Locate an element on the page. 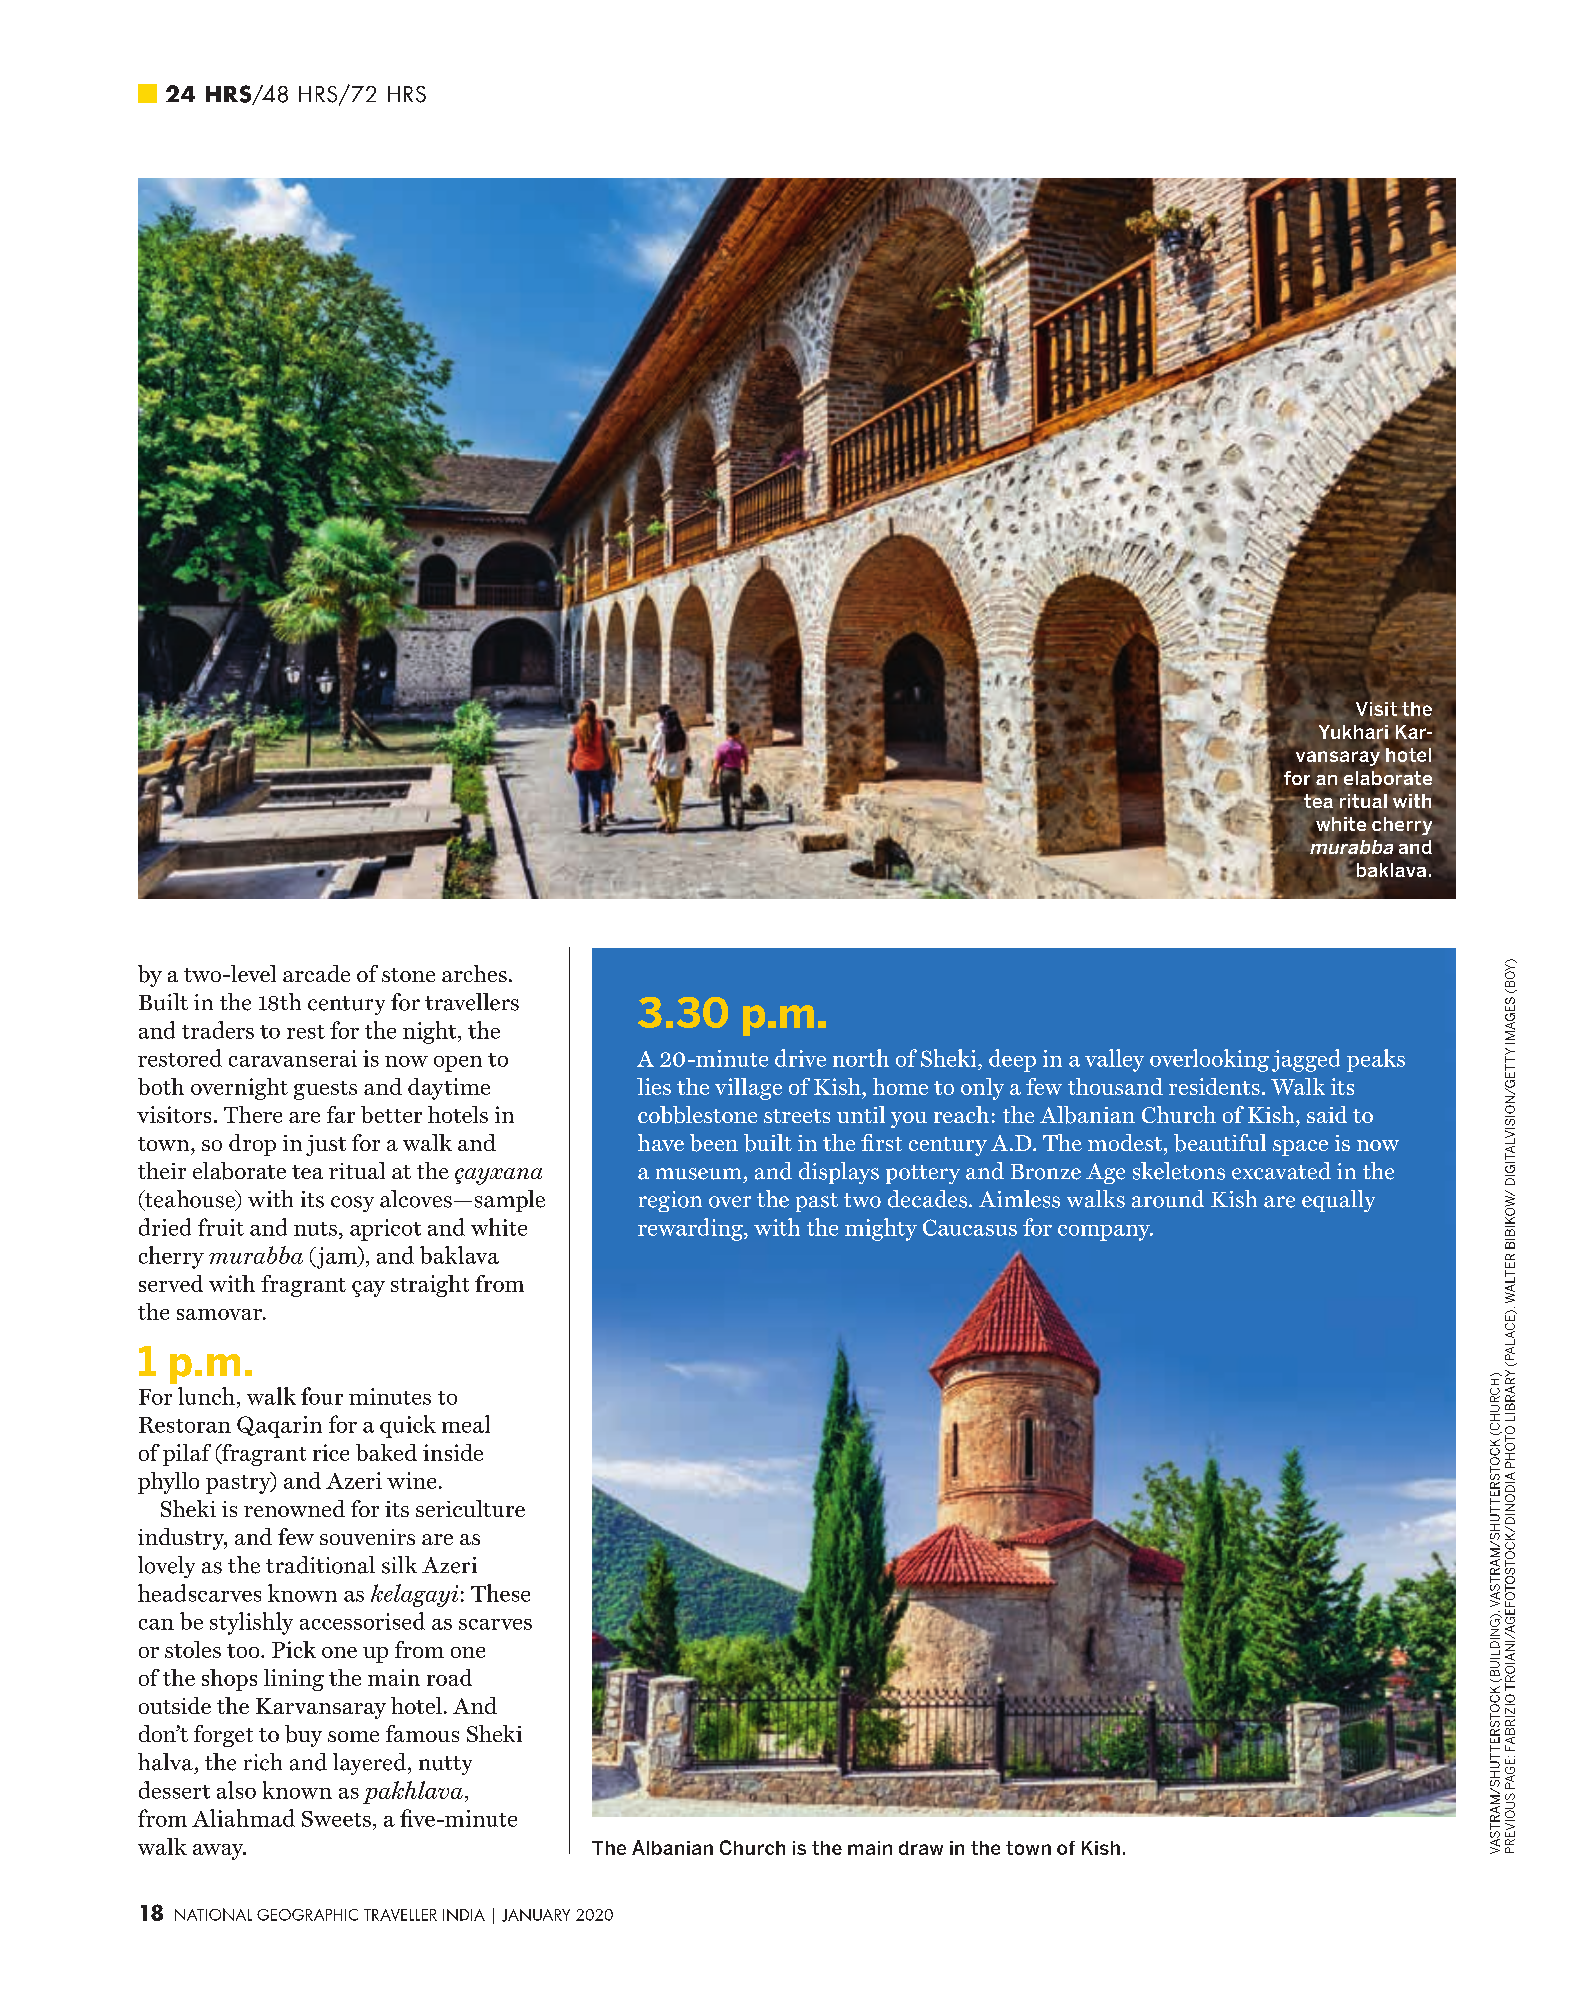  rewarding is located at coordinates (691, 1229).
